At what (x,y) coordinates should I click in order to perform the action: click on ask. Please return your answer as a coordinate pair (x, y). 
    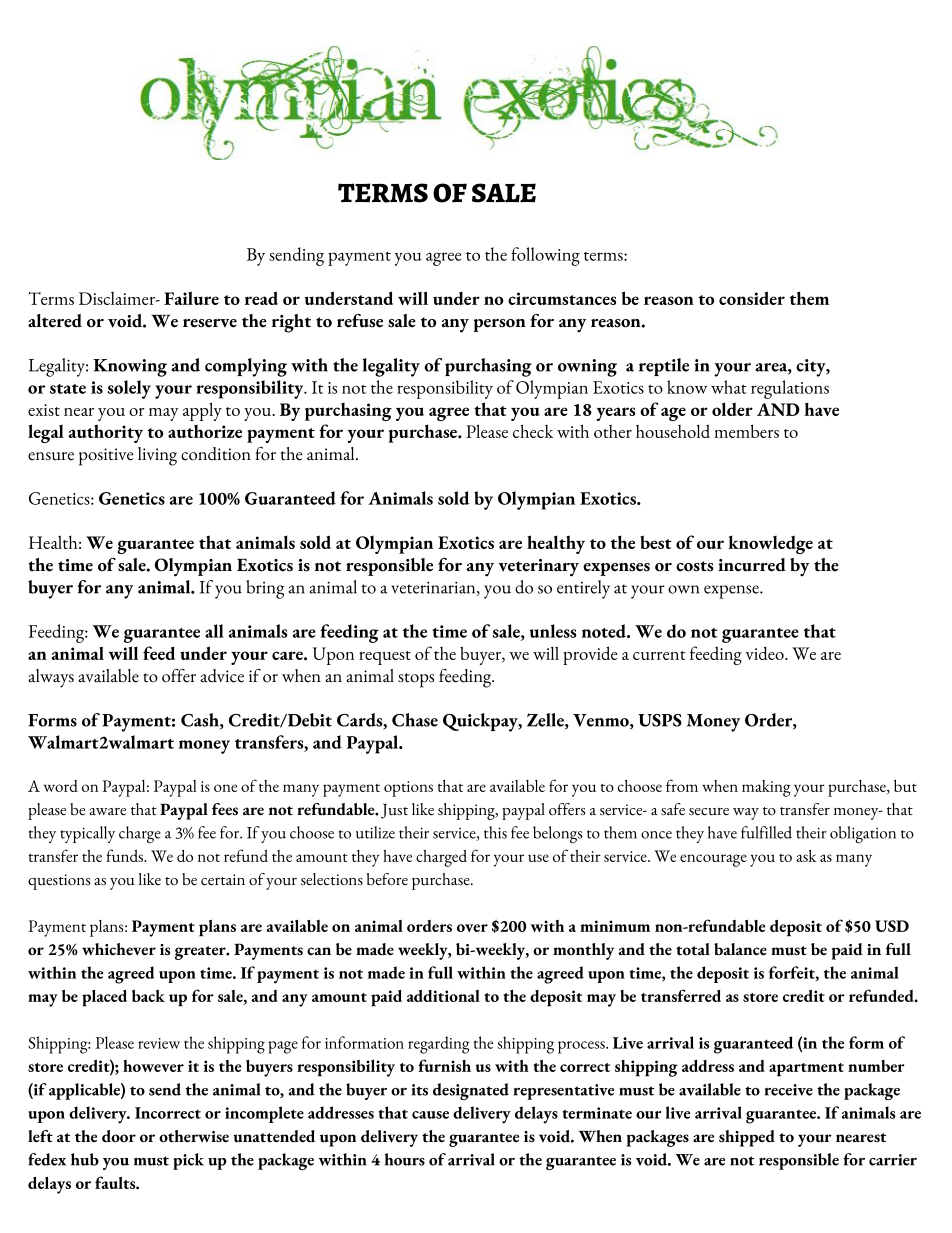
    Looking at the image, I should click on (806, 856).
